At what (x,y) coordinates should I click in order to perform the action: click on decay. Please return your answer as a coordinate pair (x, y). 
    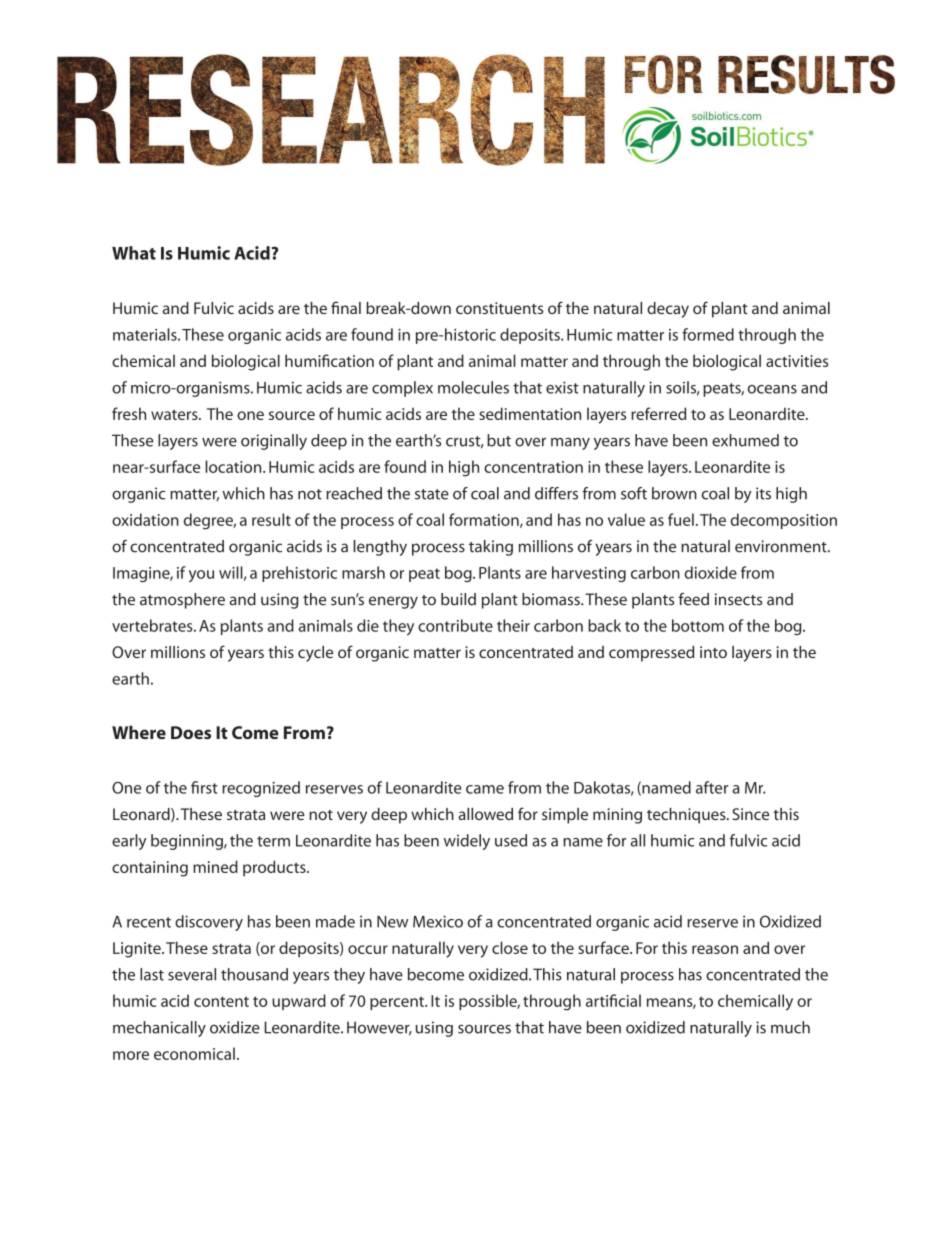
    Looking at the image, I should click on (668, 310).
